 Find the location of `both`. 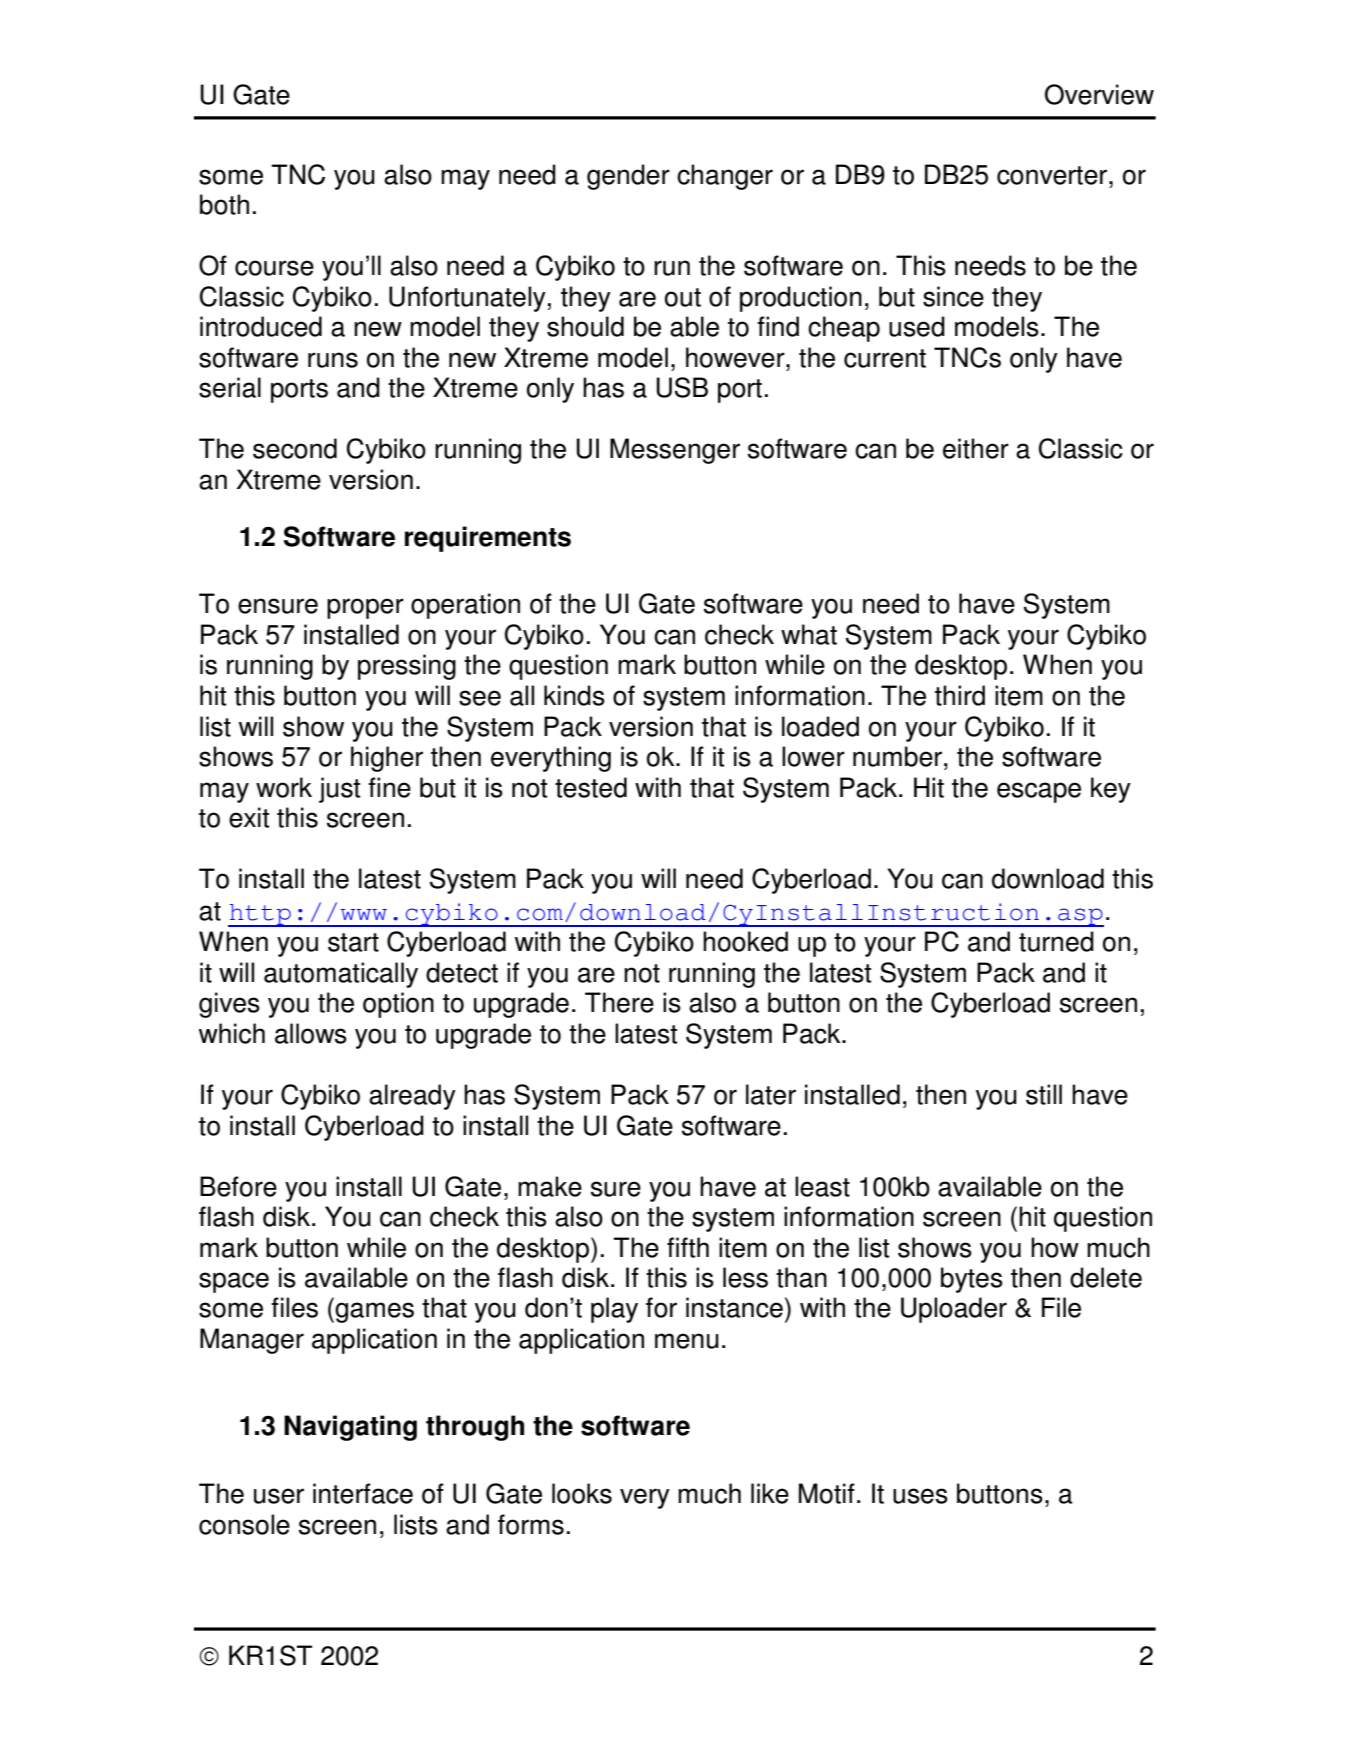

both is located at coordinates (224, 204).
